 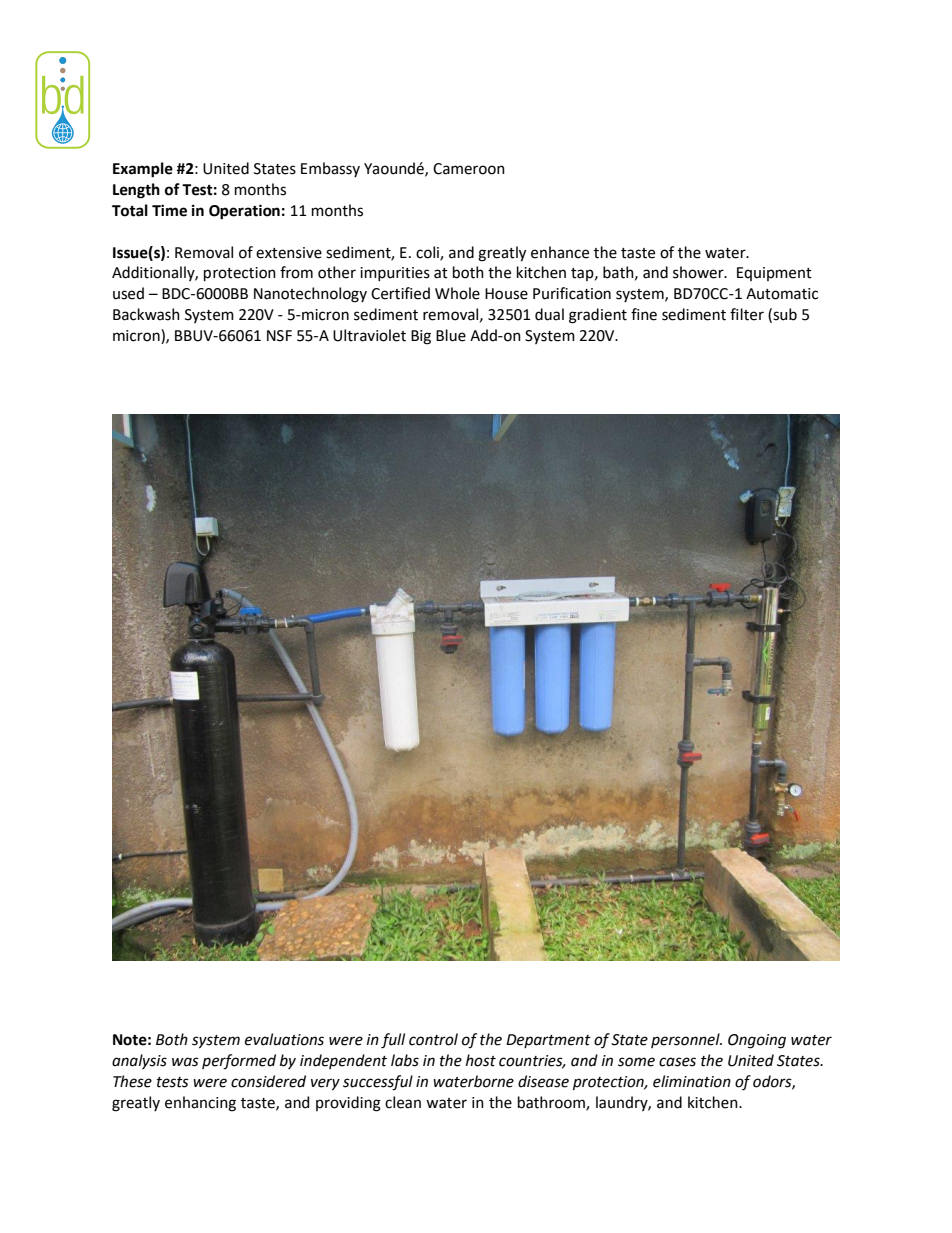 I want to click on elimination, so click(x=692, y=1081).
